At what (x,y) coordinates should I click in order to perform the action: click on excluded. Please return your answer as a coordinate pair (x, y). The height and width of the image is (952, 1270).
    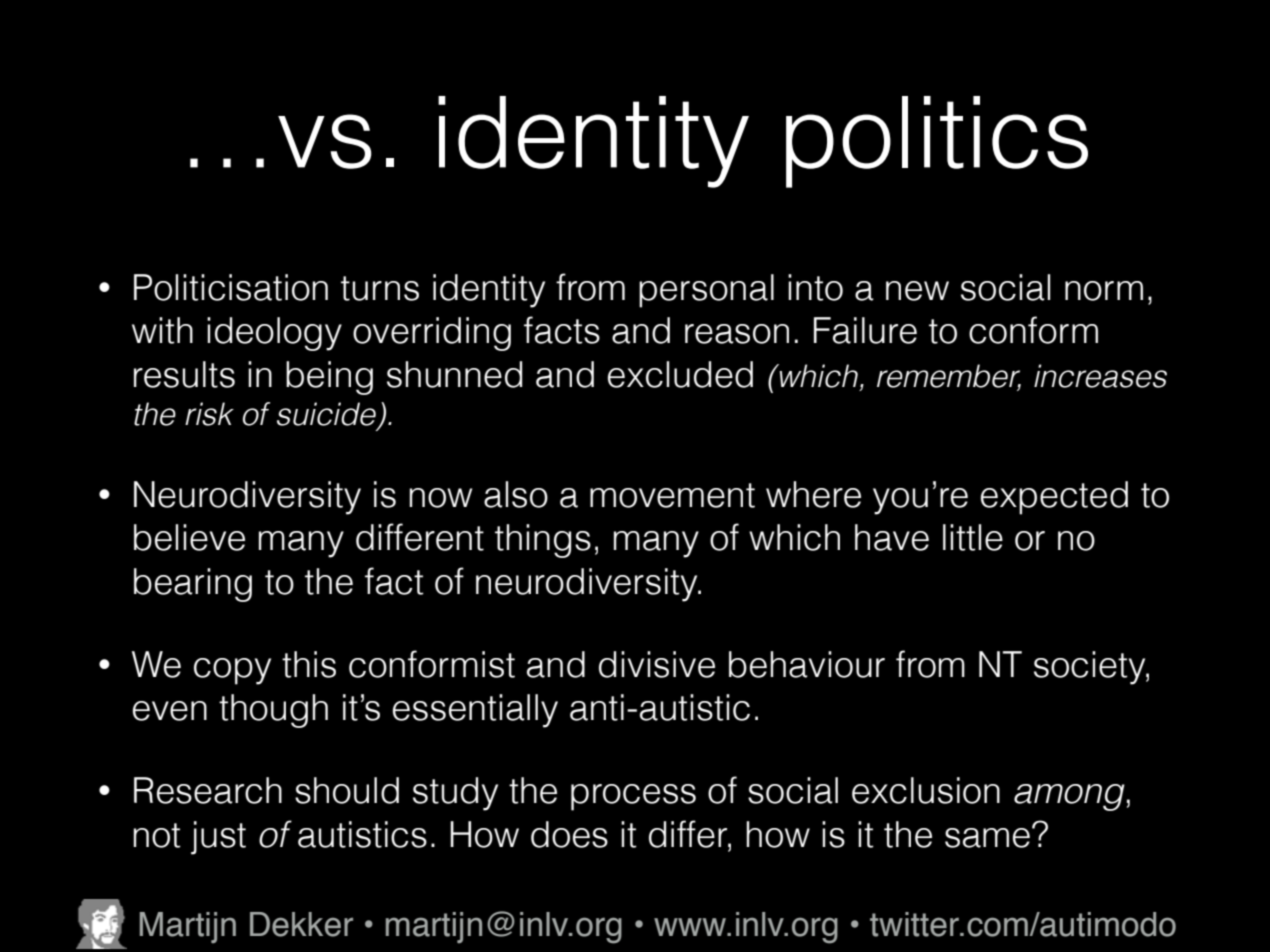
    Looking at the image, I should click on (680, 374).
